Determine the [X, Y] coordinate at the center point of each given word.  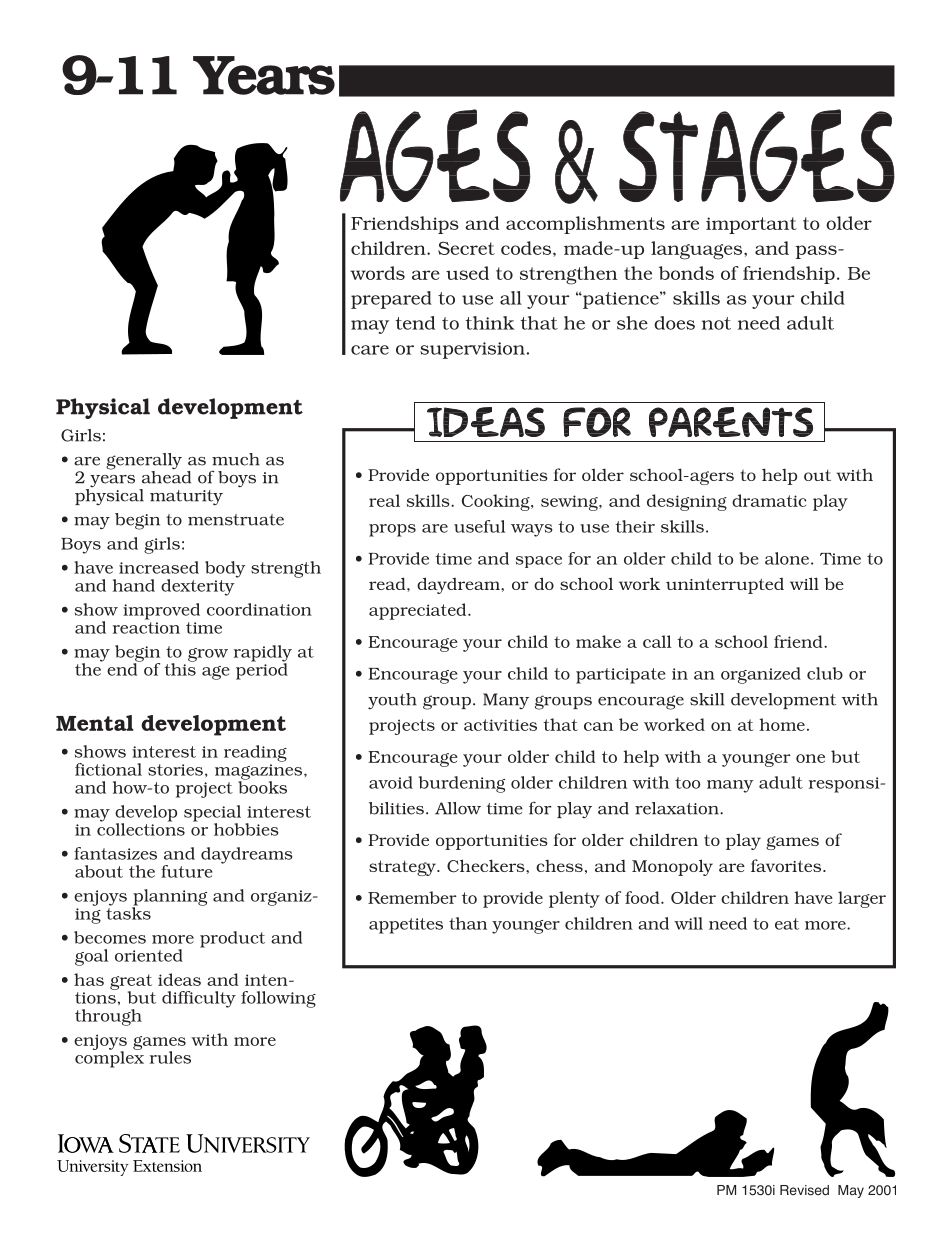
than [468, 923]
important [751, 225]
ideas [179, 979]
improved [161, 611]
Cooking [497, 502]
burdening [462, 784]
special [212, 814]
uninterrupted [725, 586]
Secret [466, 248]
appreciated [419, 611]
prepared [391, 300]
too [687, 783]
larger [862, 899]
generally [144, 462]
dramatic [769, 500]
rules [170, 1057]
